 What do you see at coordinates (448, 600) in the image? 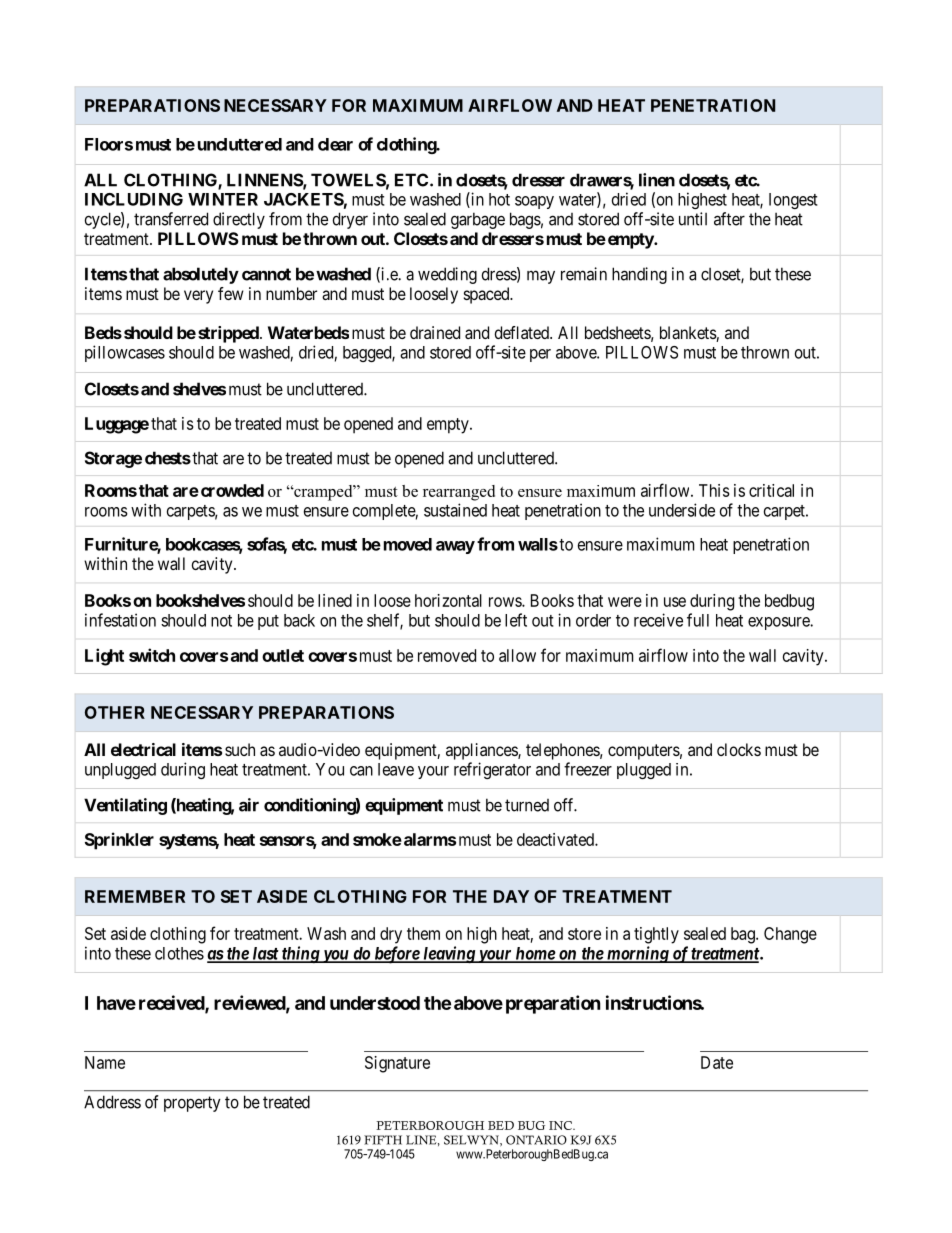
I see `horizontal` at bounding box center [448, 600].
